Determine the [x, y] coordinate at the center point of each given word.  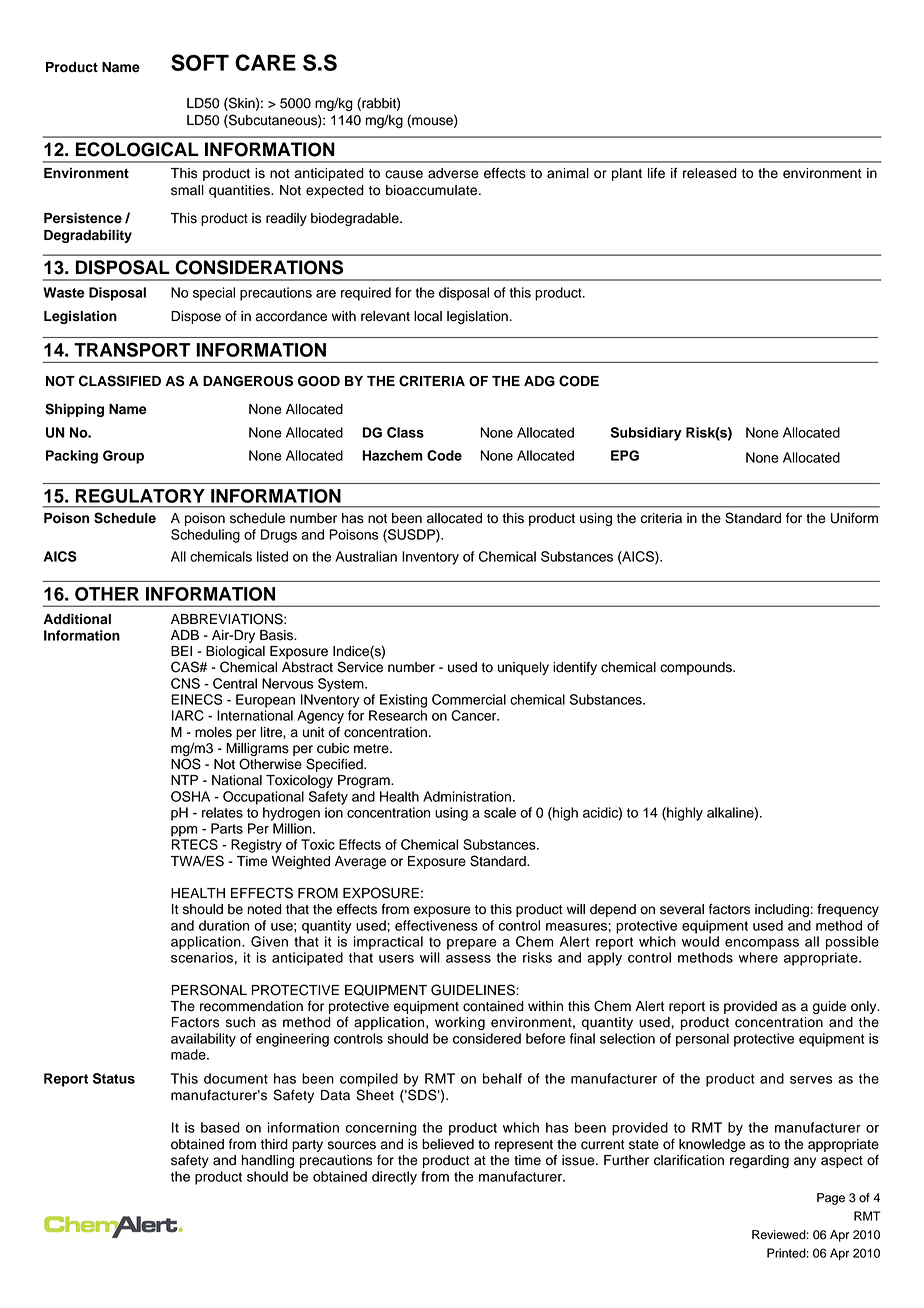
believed [448, 1144]
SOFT [200, 62]
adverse [453, 173]
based [220, 1127]
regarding [759, 1161]
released [710, 173]
